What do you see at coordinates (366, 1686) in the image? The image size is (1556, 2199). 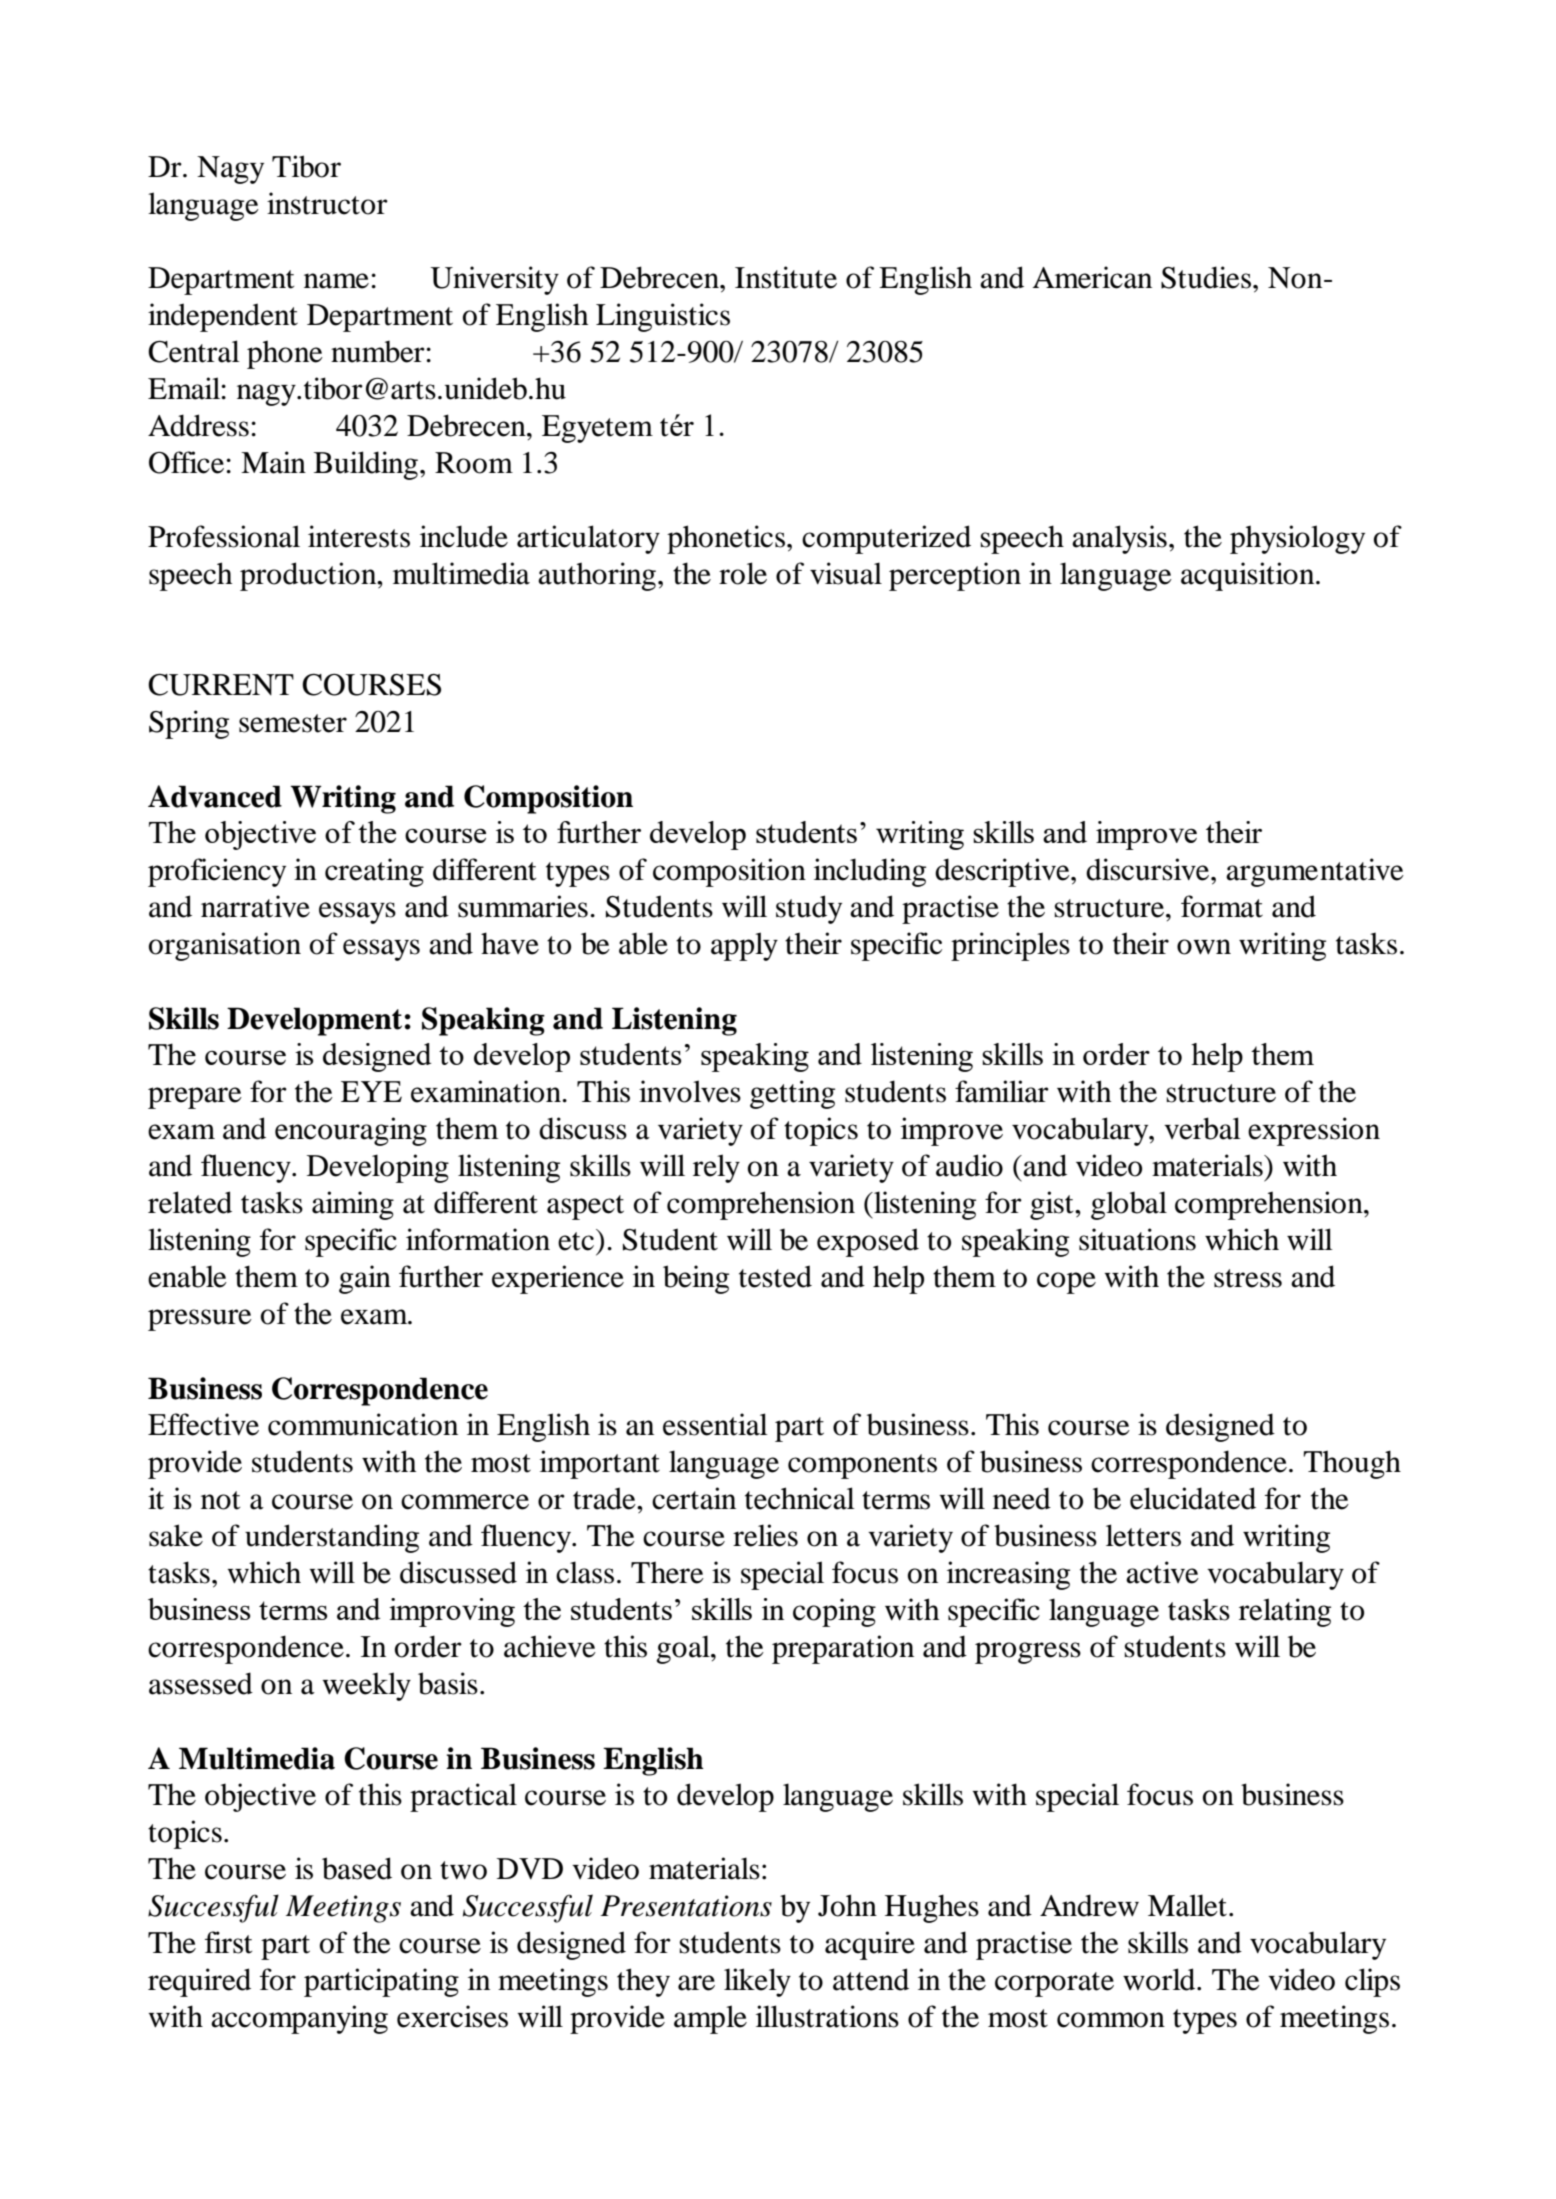 I see `weekly` at bounding box center [366, 1686].
